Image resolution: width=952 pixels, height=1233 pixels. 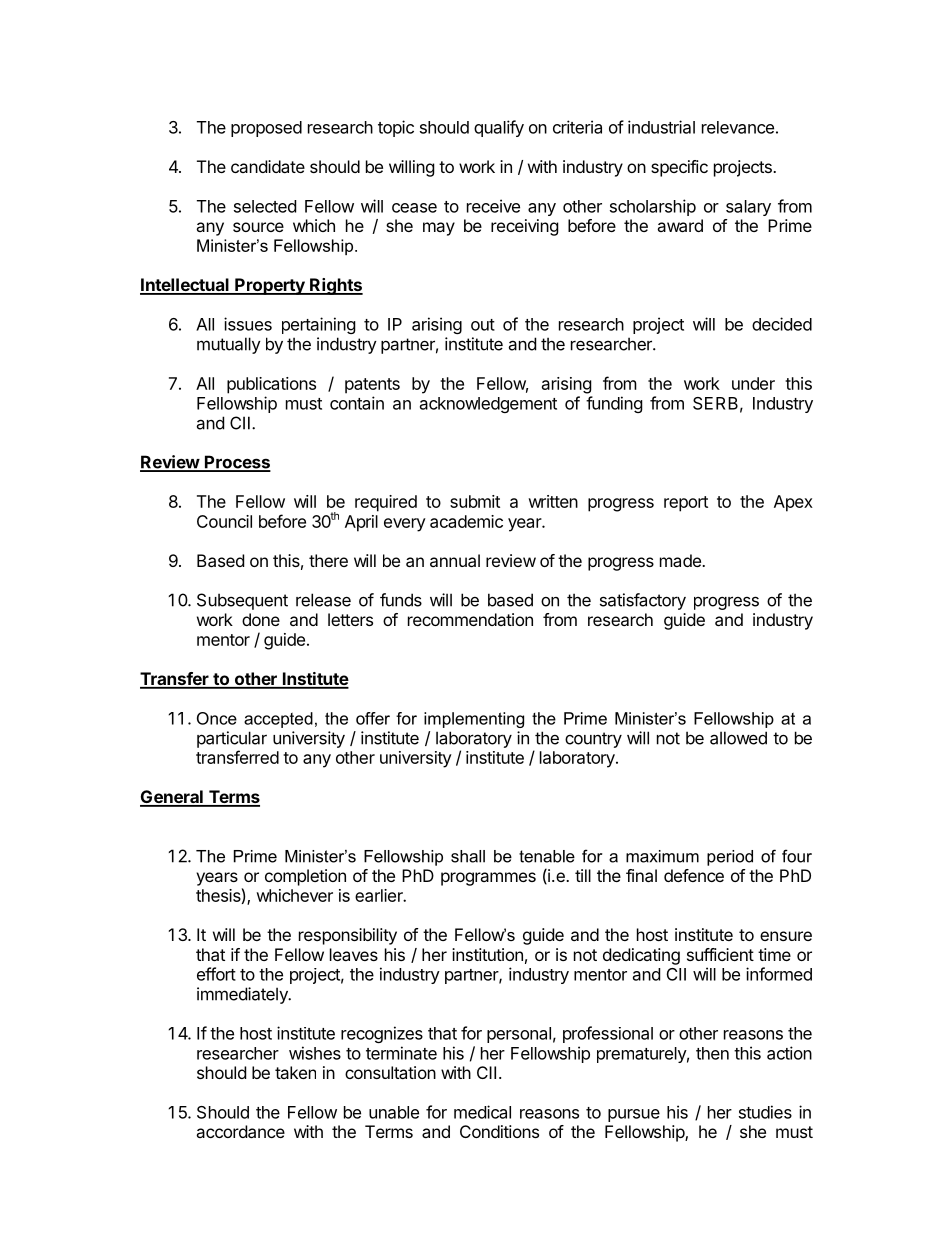 What do you see at coordinates (753, 383) in the image?
I see `under` at bounding box center [753, 383].
